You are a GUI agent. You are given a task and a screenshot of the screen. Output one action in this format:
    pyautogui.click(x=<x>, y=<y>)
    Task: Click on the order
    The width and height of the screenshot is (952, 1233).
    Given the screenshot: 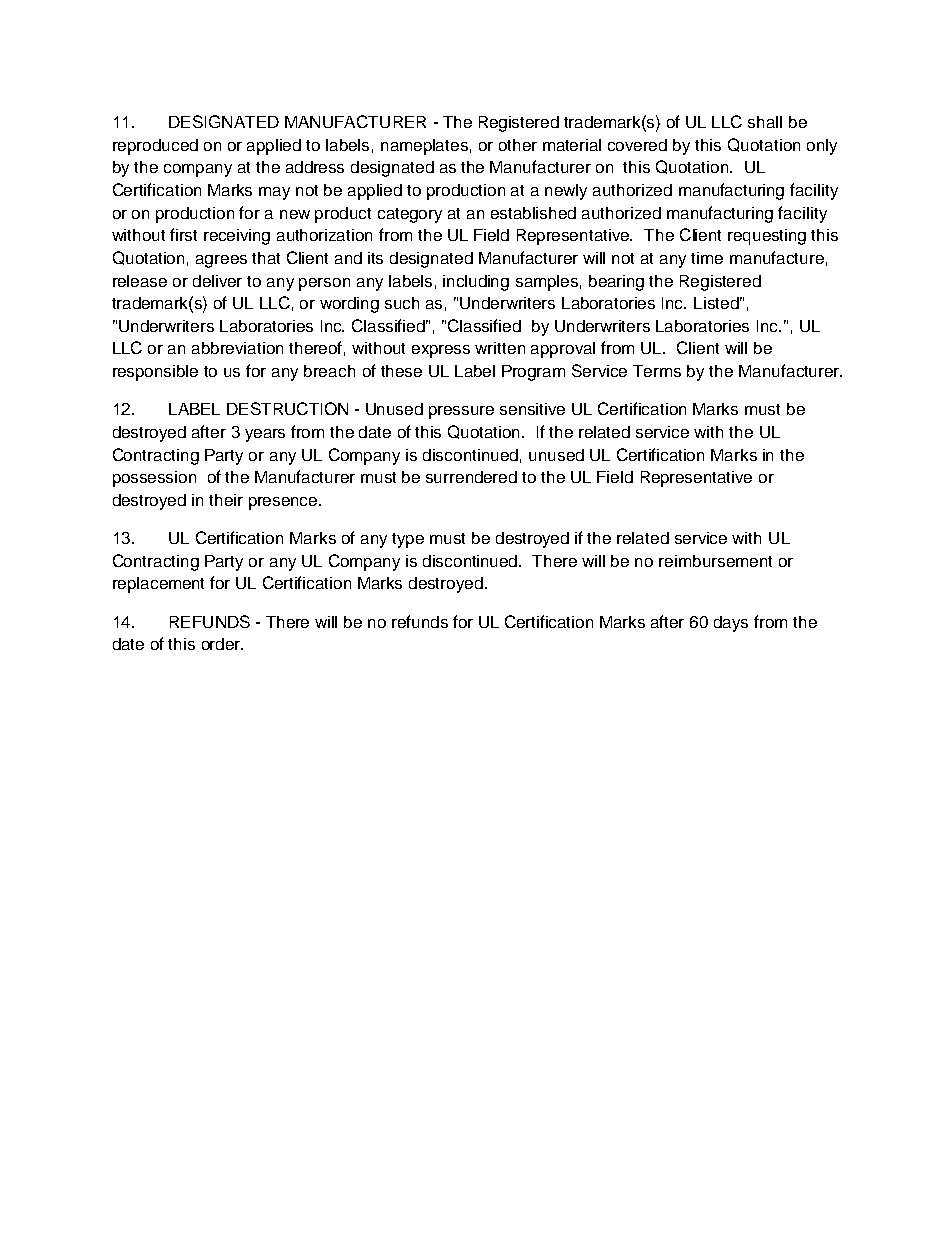 What is the action you would take?
    pyautogui.click(x=222, y=644)
